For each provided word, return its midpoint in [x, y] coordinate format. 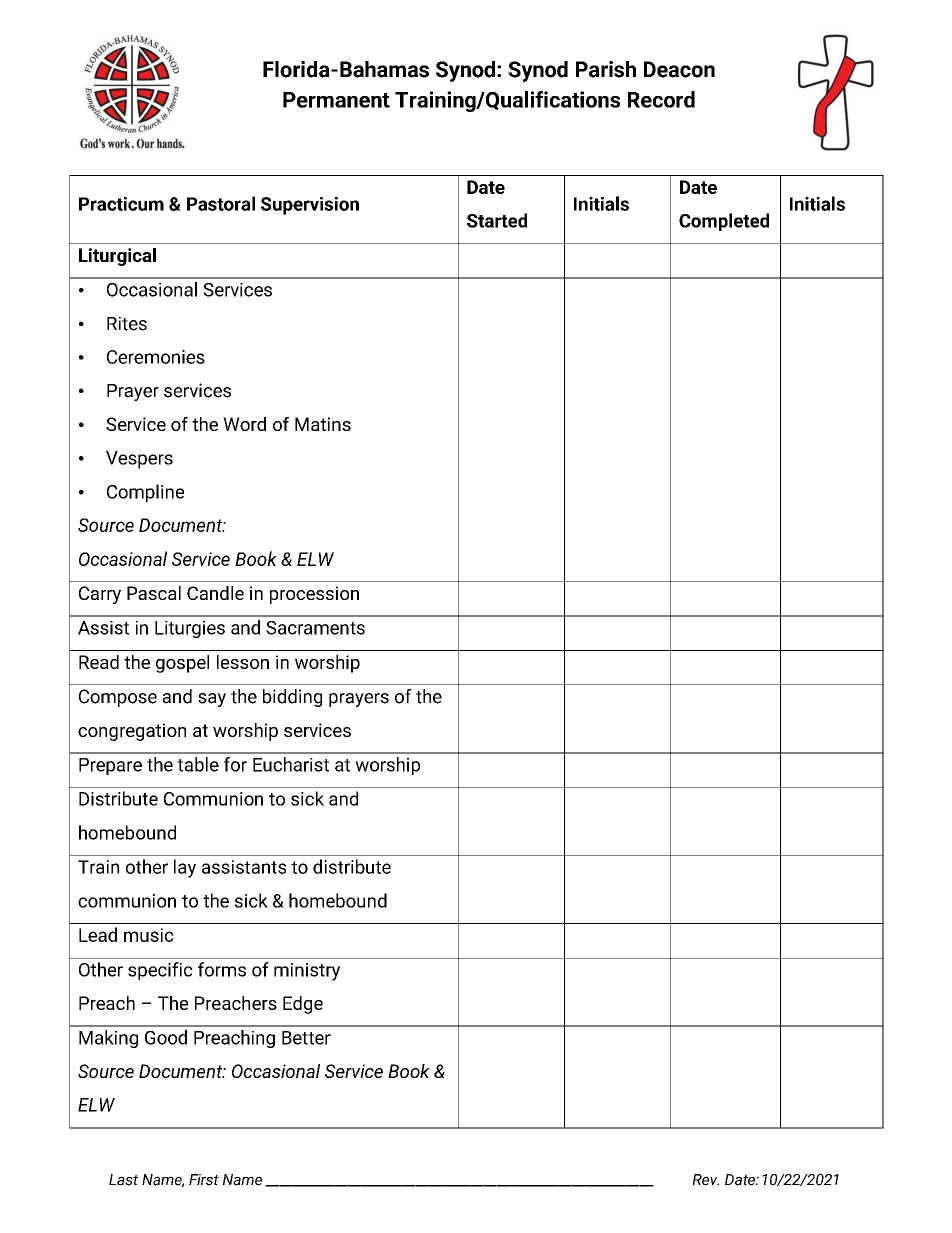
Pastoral [221, 203]
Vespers [139, 460]
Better [306, 1038]
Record [661, 99]
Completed [724, 222]
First [204, 1180]
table [198, 764]
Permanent [336, 100]
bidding [292, 698]
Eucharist [291, 764]
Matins [323, 424]
